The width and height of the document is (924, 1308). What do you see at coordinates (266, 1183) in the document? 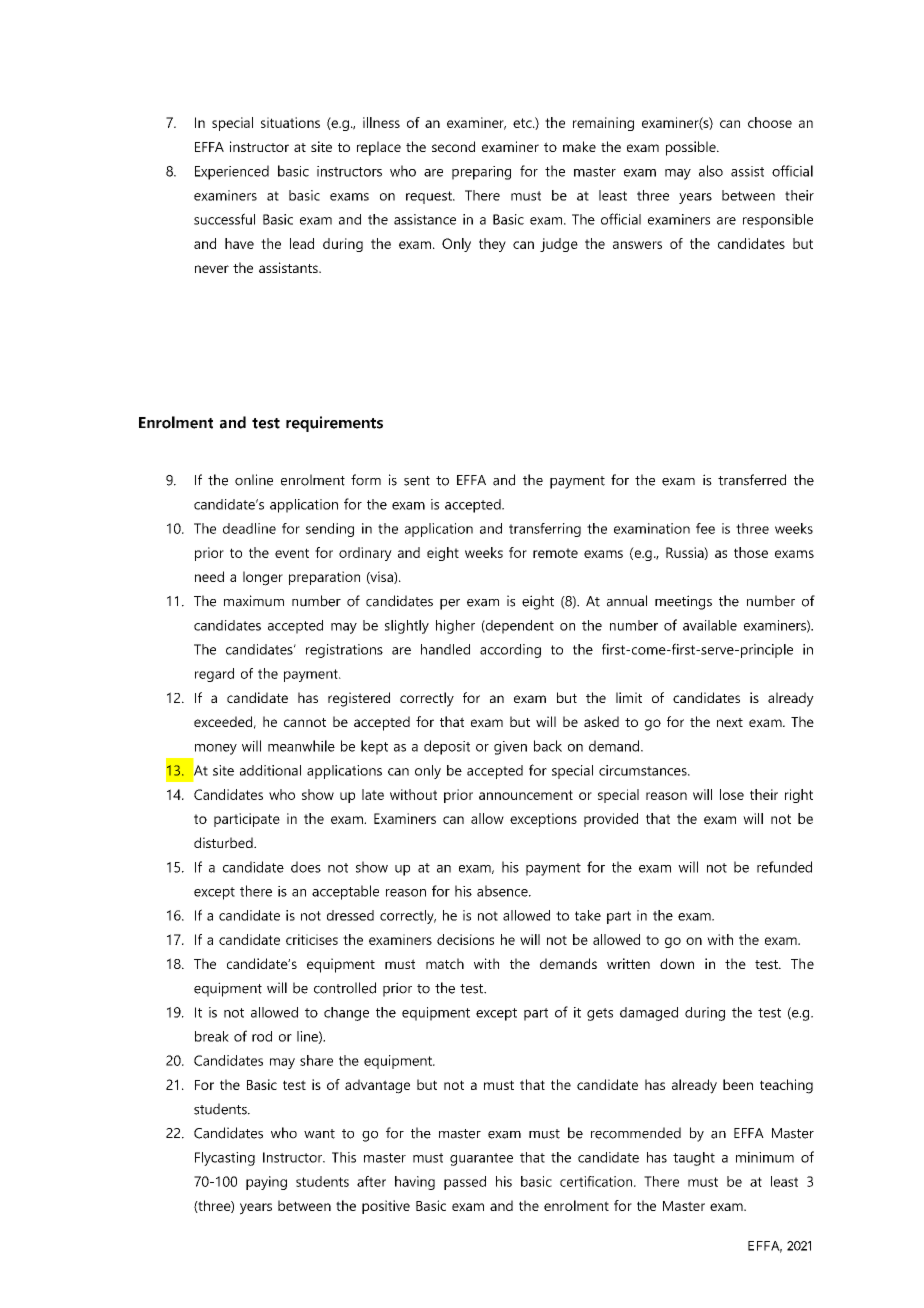
I see `paying` at bounding box center [266, 1183].
